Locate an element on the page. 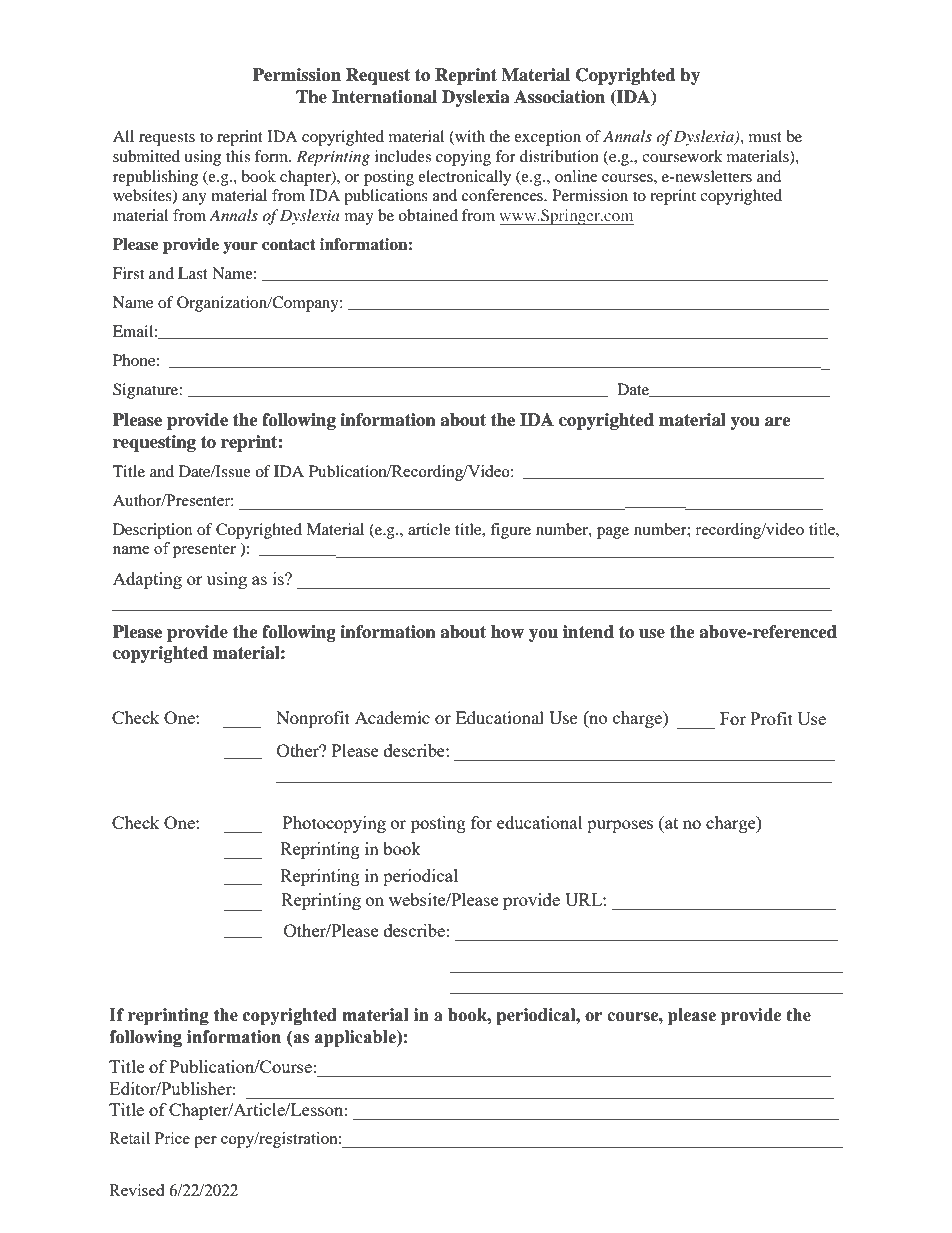 This document has width=952, height=1233. Adapting is located at coordinates (147, 580).
